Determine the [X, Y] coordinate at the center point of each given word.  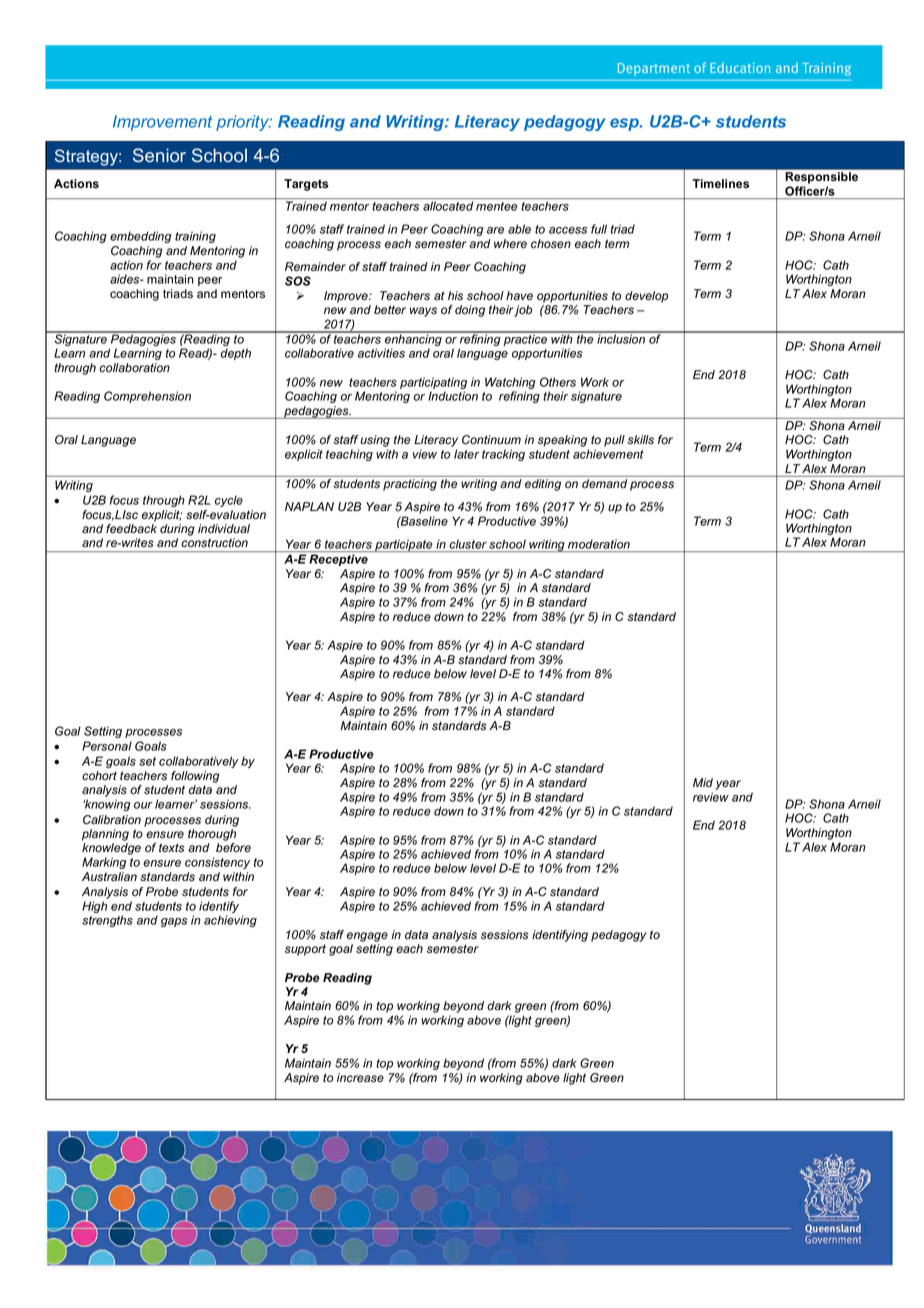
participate [404, 545]
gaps [174, 922]
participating [433, 384]
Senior [159, 155]
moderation [599, 544]
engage [367, 937]
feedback [131, 529]
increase [360, 1078]
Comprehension [147, 397]
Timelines [720, 183]
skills [640, 440]
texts [171, 848]
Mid [703, 782]
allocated [448, 206]
